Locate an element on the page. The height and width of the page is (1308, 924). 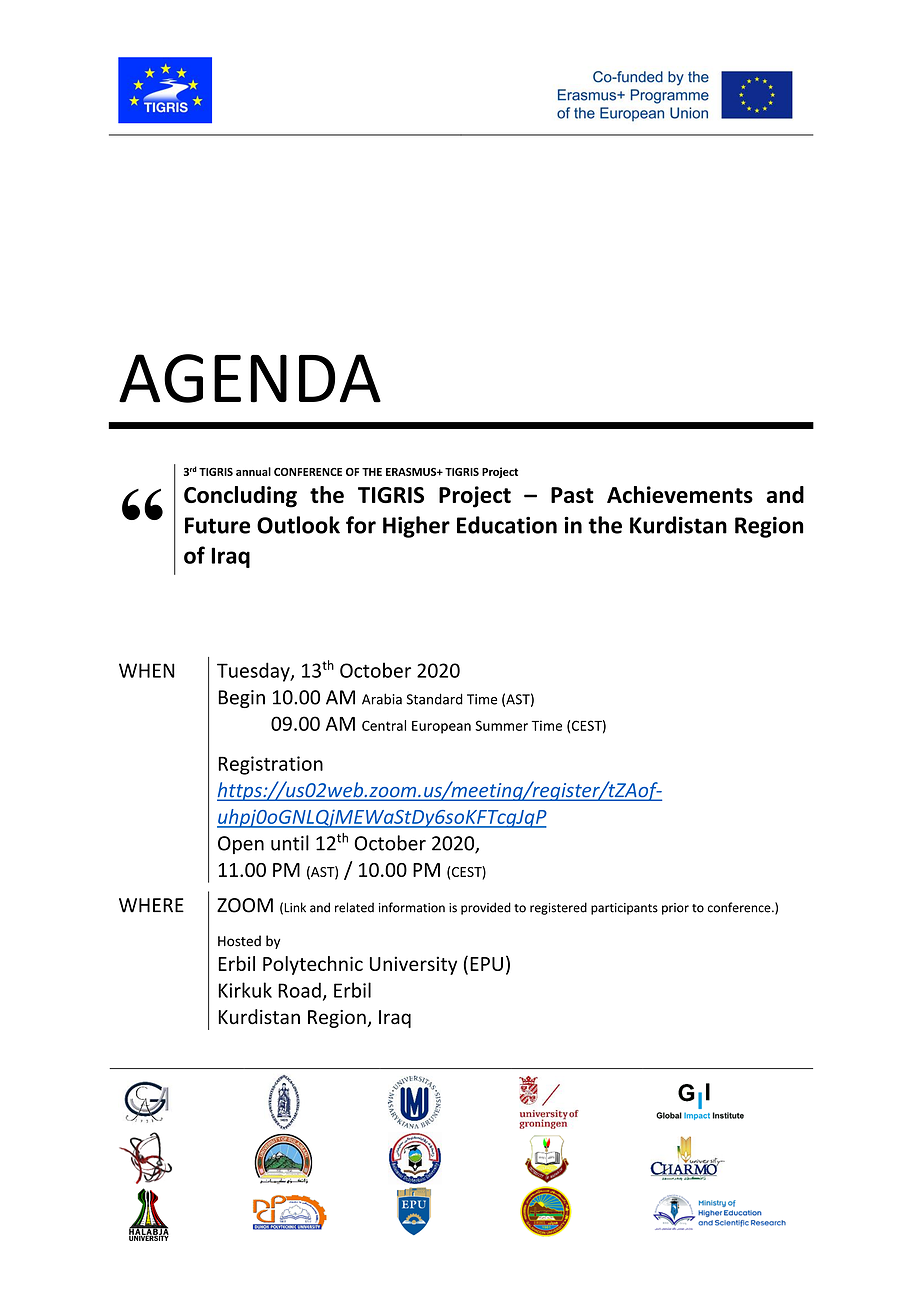
Future is located at coordinates (217, 525).
